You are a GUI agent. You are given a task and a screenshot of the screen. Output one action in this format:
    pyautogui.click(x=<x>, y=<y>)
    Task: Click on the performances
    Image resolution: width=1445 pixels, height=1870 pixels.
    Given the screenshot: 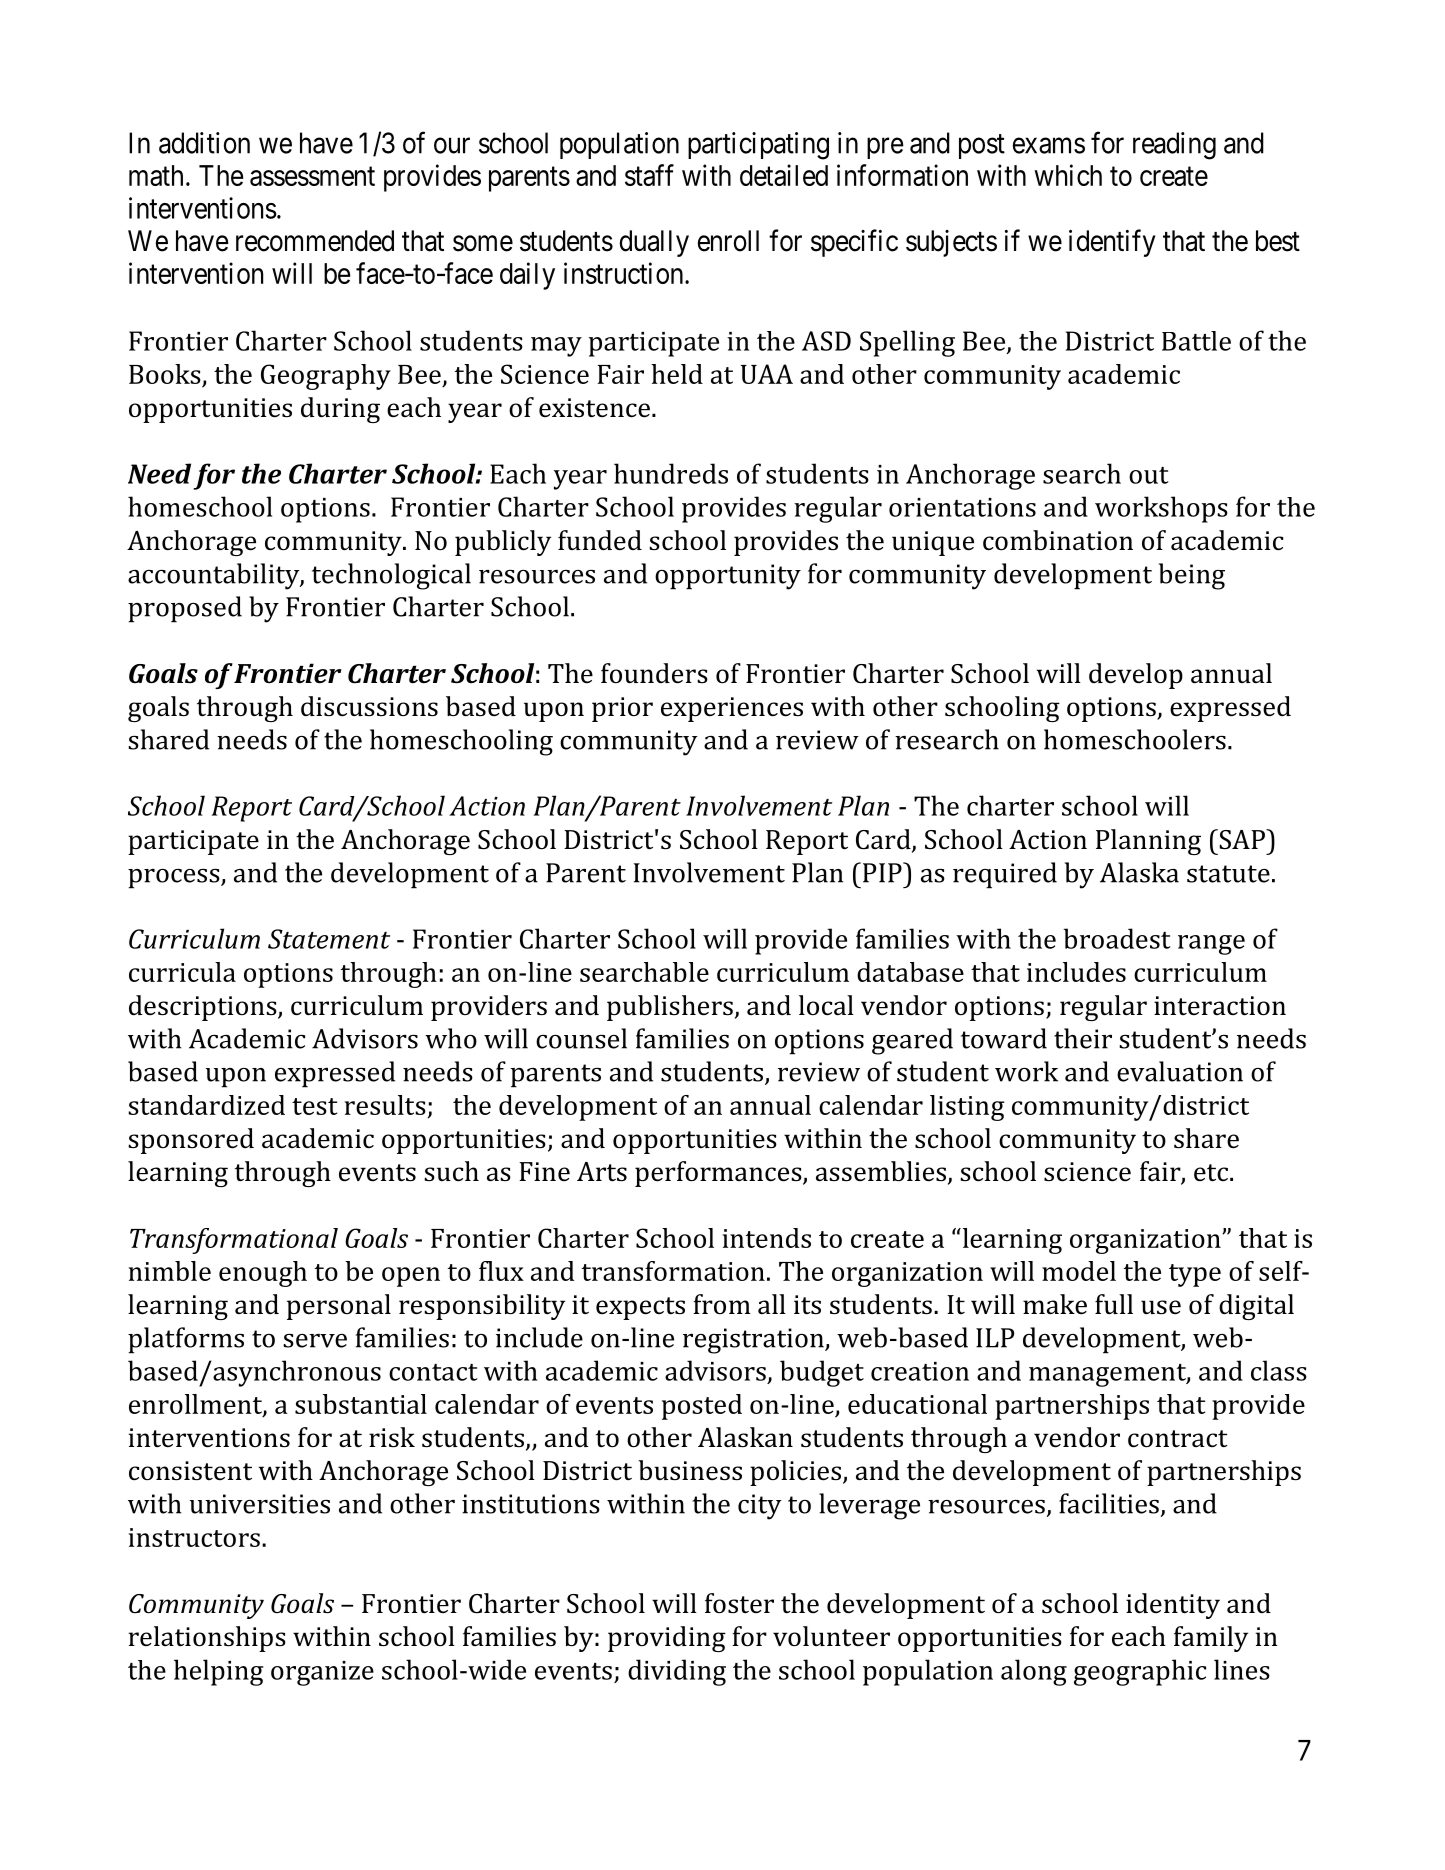 What is the action you would take?
    pyautogui.click(x=719, y=1174)
